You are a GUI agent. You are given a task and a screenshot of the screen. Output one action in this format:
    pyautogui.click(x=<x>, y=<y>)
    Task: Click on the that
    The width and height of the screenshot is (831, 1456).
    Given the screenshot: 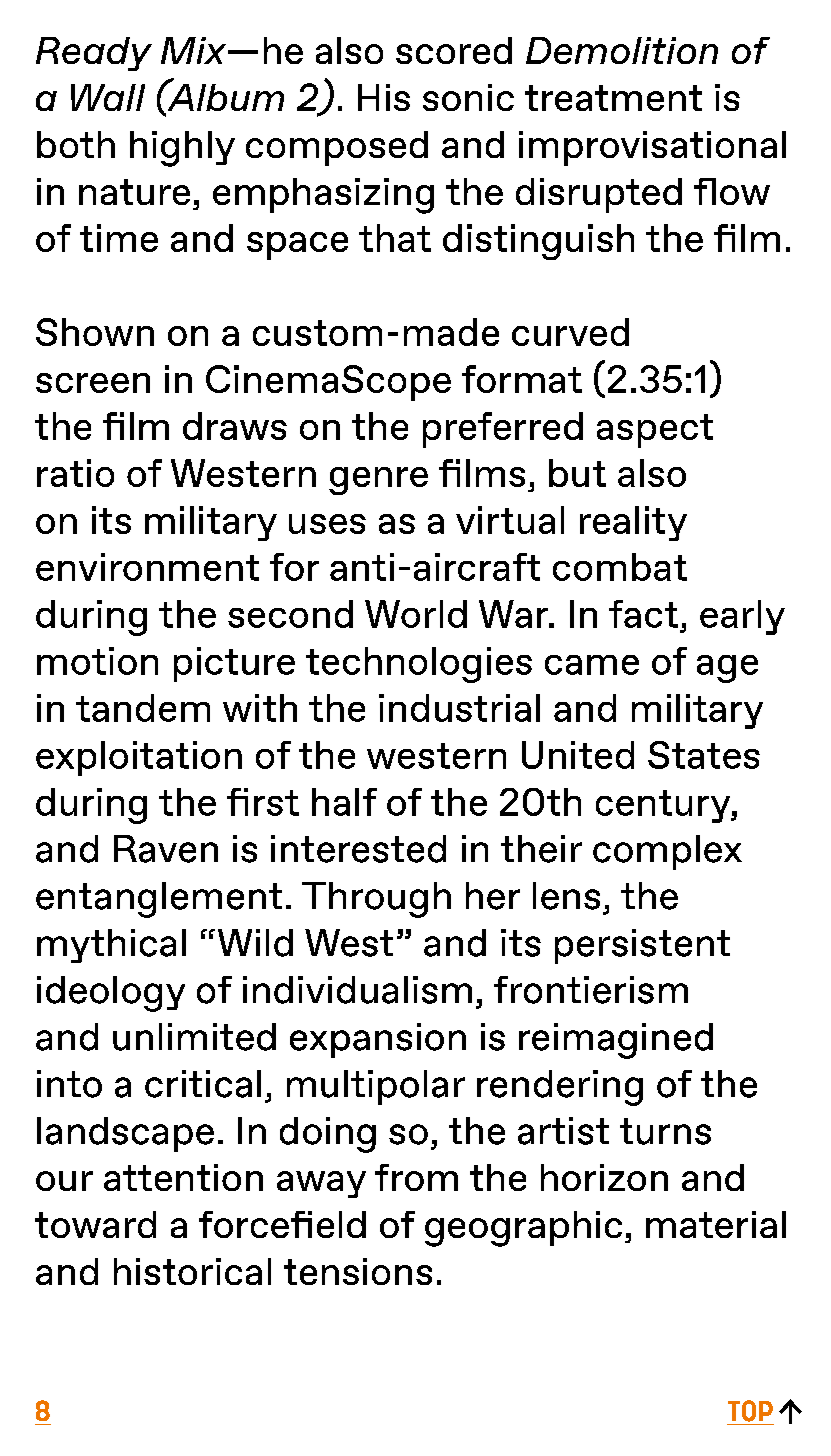 What is the action you would take?
    pyautogui.click(x=395, y=238)
